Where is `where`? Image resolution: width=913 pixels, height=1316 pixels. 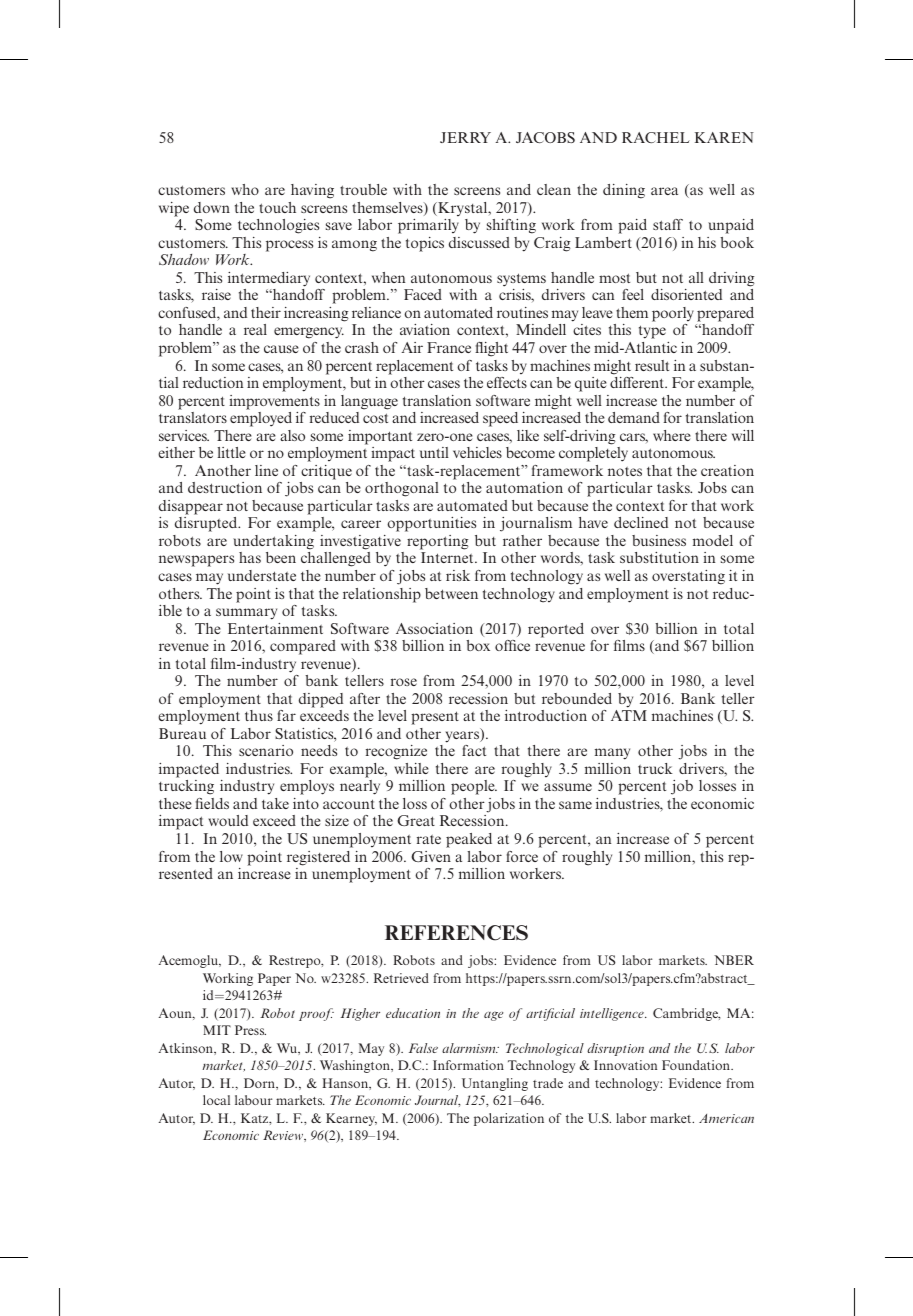 where is located at coordinates (672, 435).
